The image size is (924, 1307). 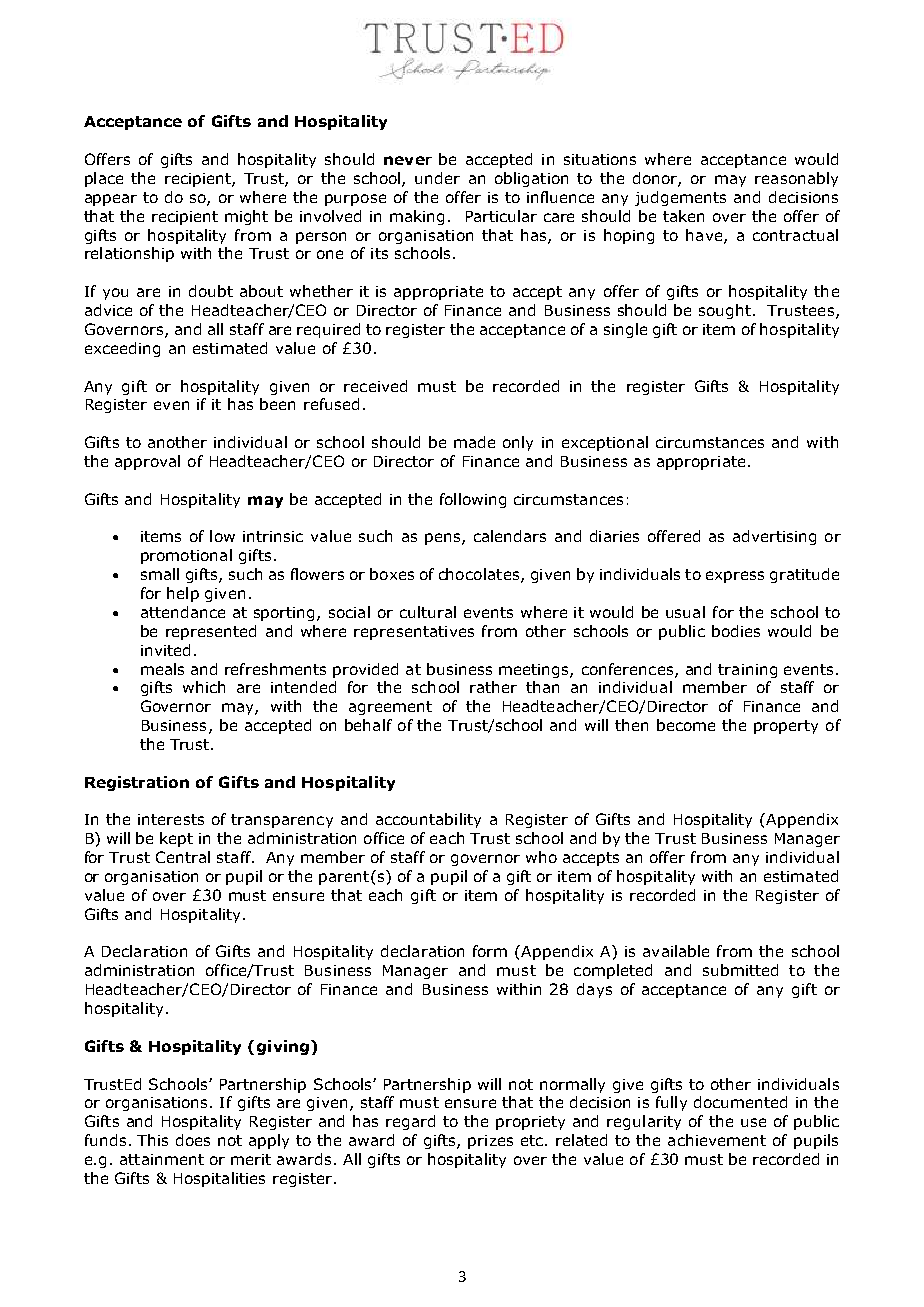 I want to click on representatives, so click(x=414, y=633).
